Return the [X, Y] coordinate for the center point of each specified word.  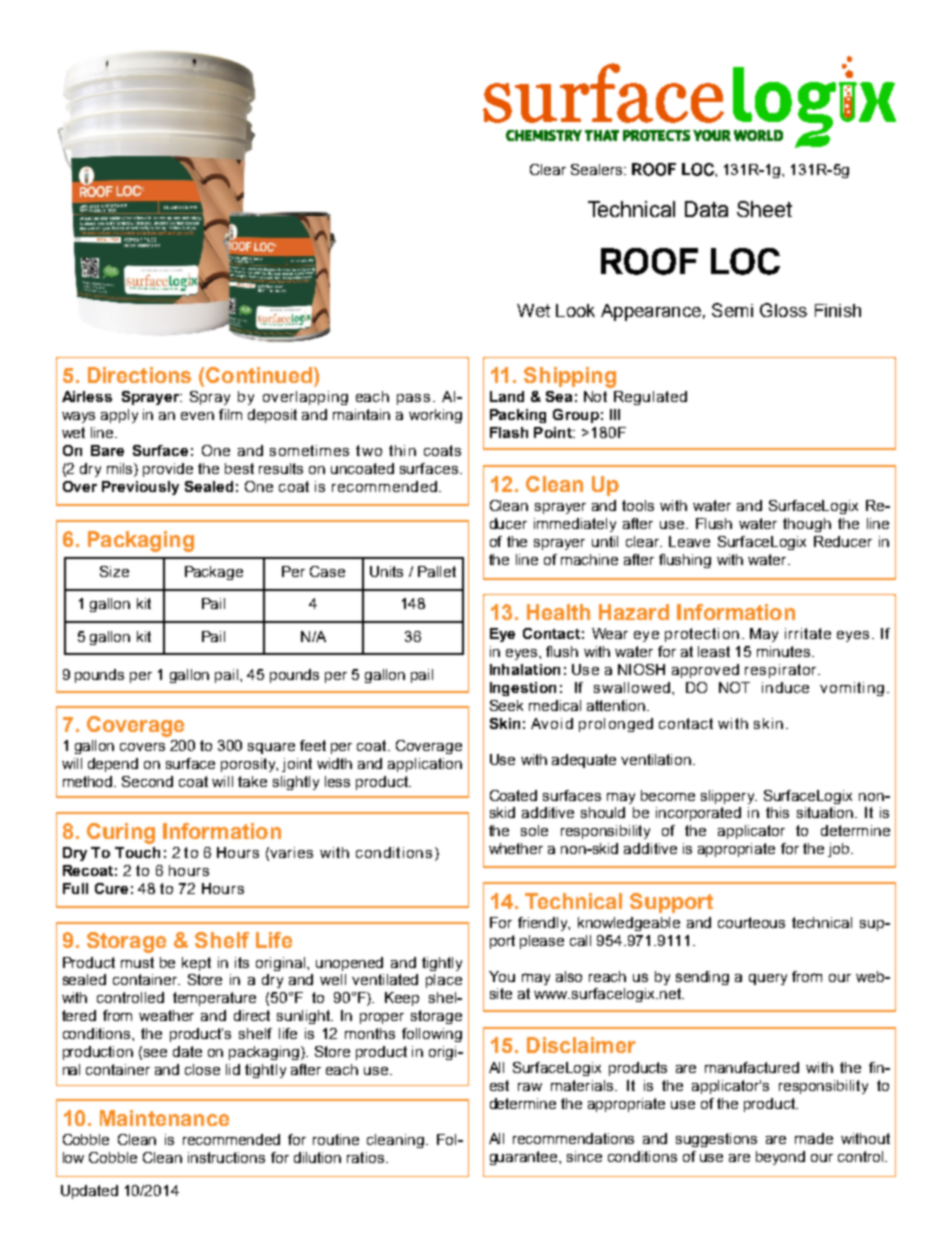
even [197, 416]
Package [214, 573]
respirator [782, 671]
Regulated [650, 398]
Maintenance [164, 1118]
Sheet [764, 209]
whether [516, 848]
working [435, 416]
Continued [259, 375]
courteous [751, 922]
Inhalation [525, 669]
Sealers [598, 169]
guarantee [525, 1158]
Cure [111, 888]
